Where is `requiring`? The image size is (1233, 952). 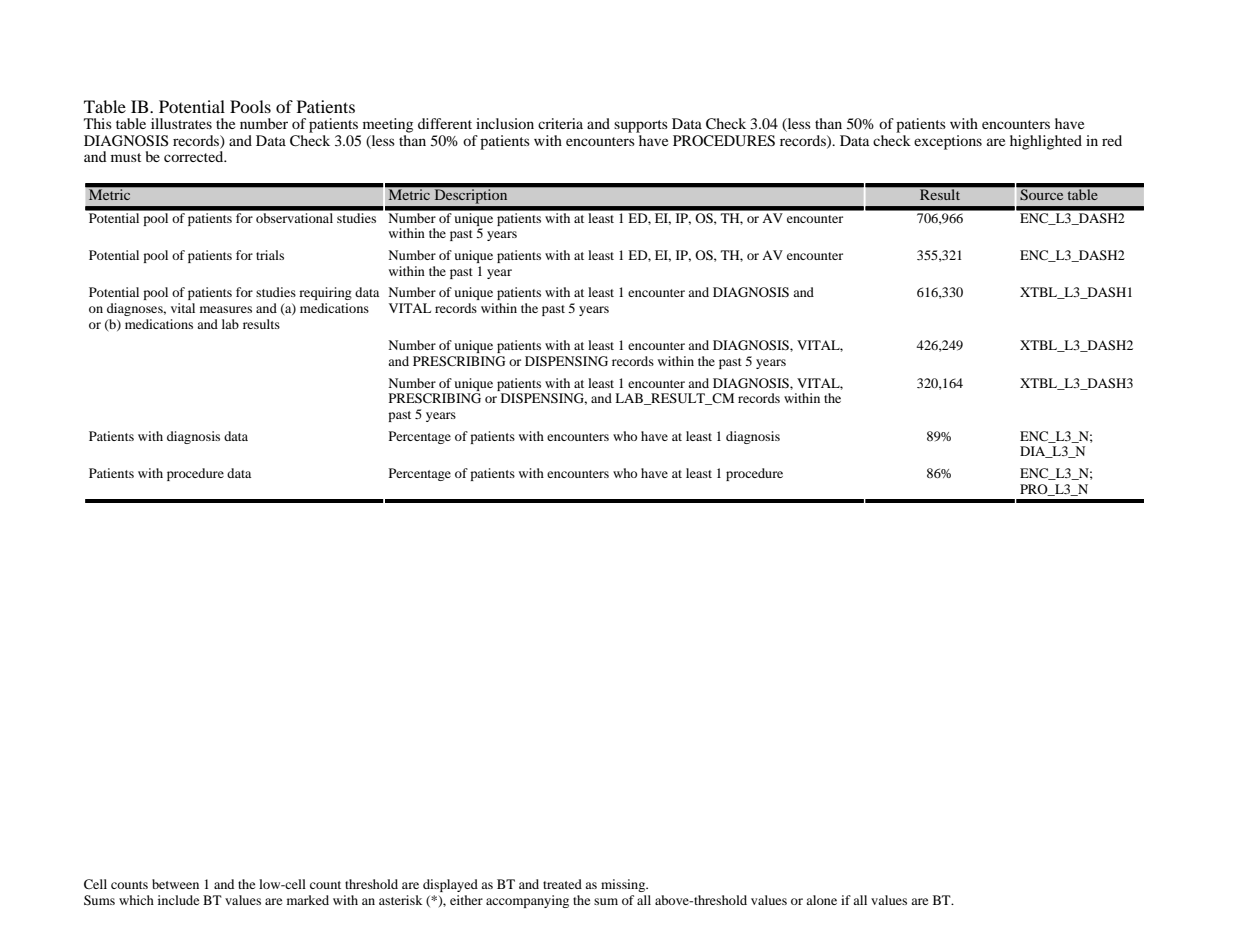 requiring is located at coordinates (325, 293).
